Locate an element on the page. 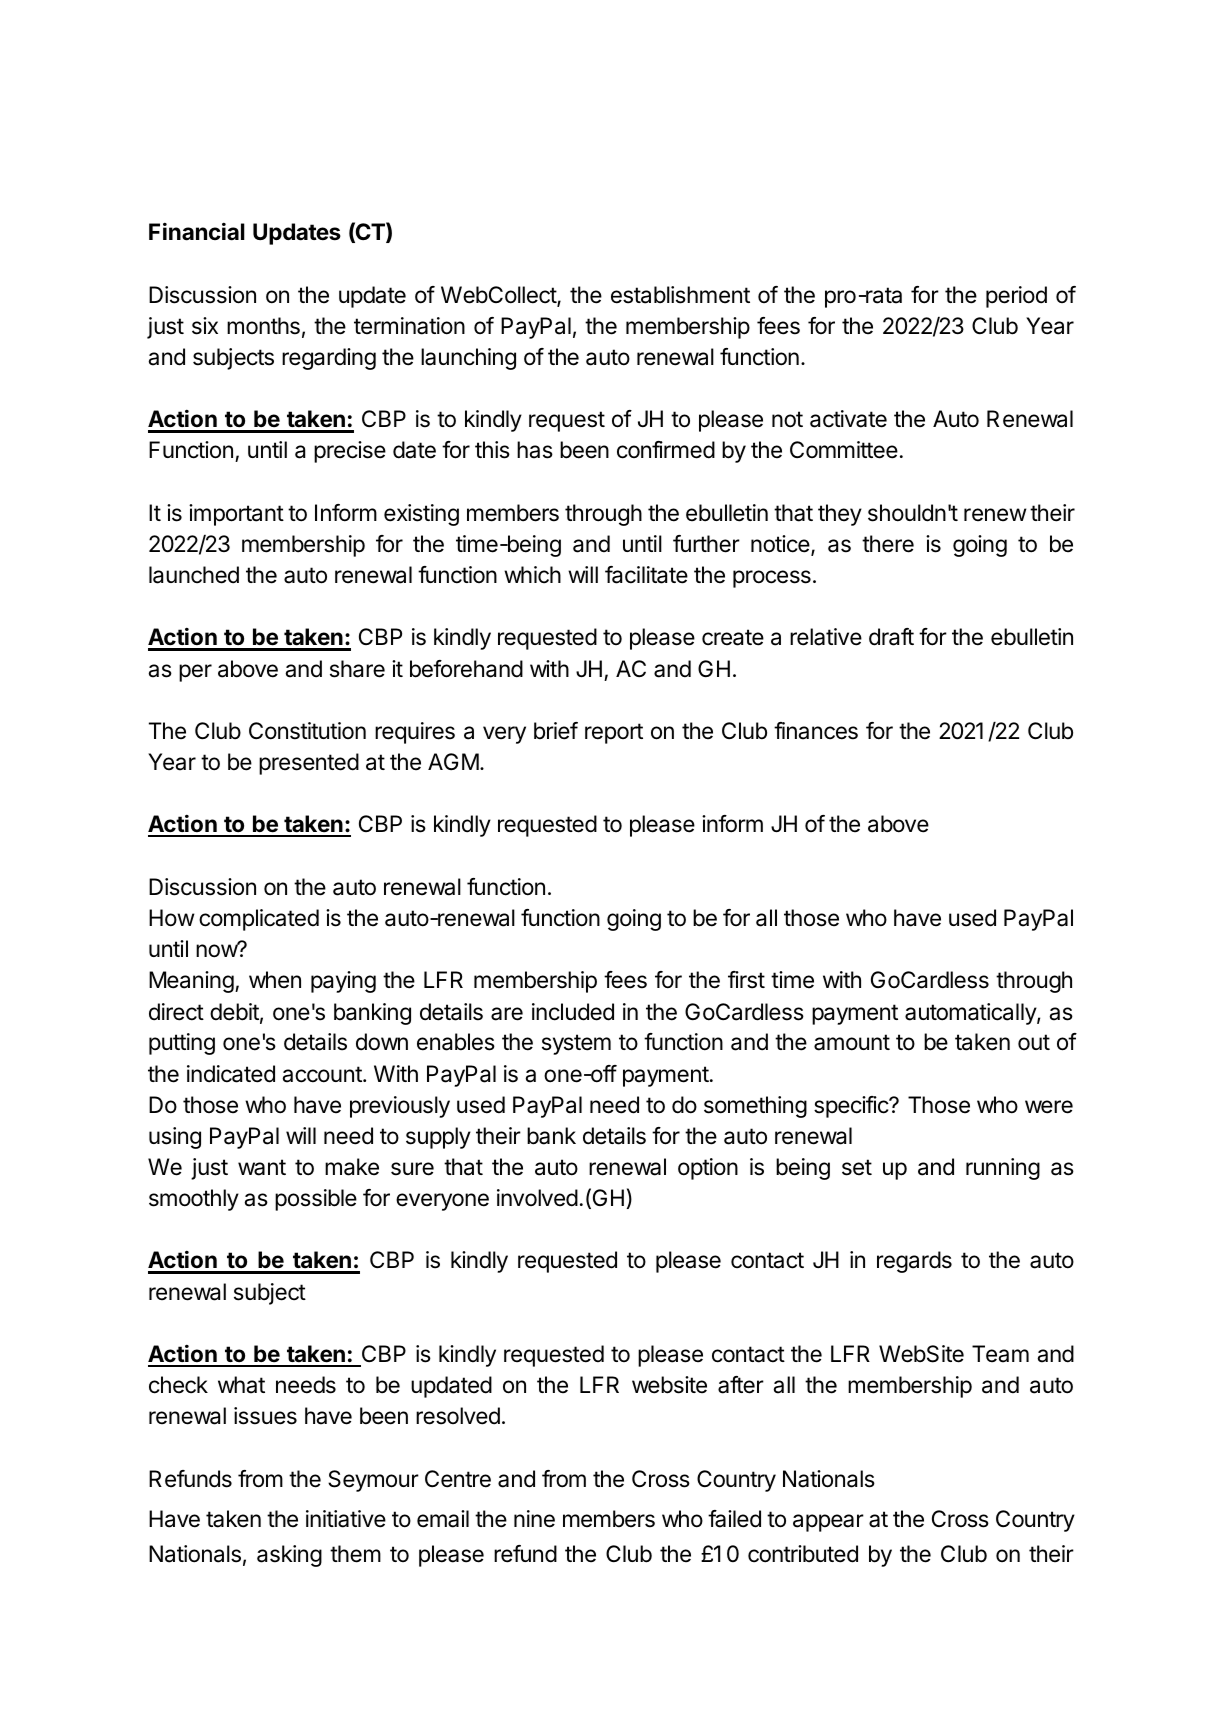  out is located at coordinates (1034, 1042).
